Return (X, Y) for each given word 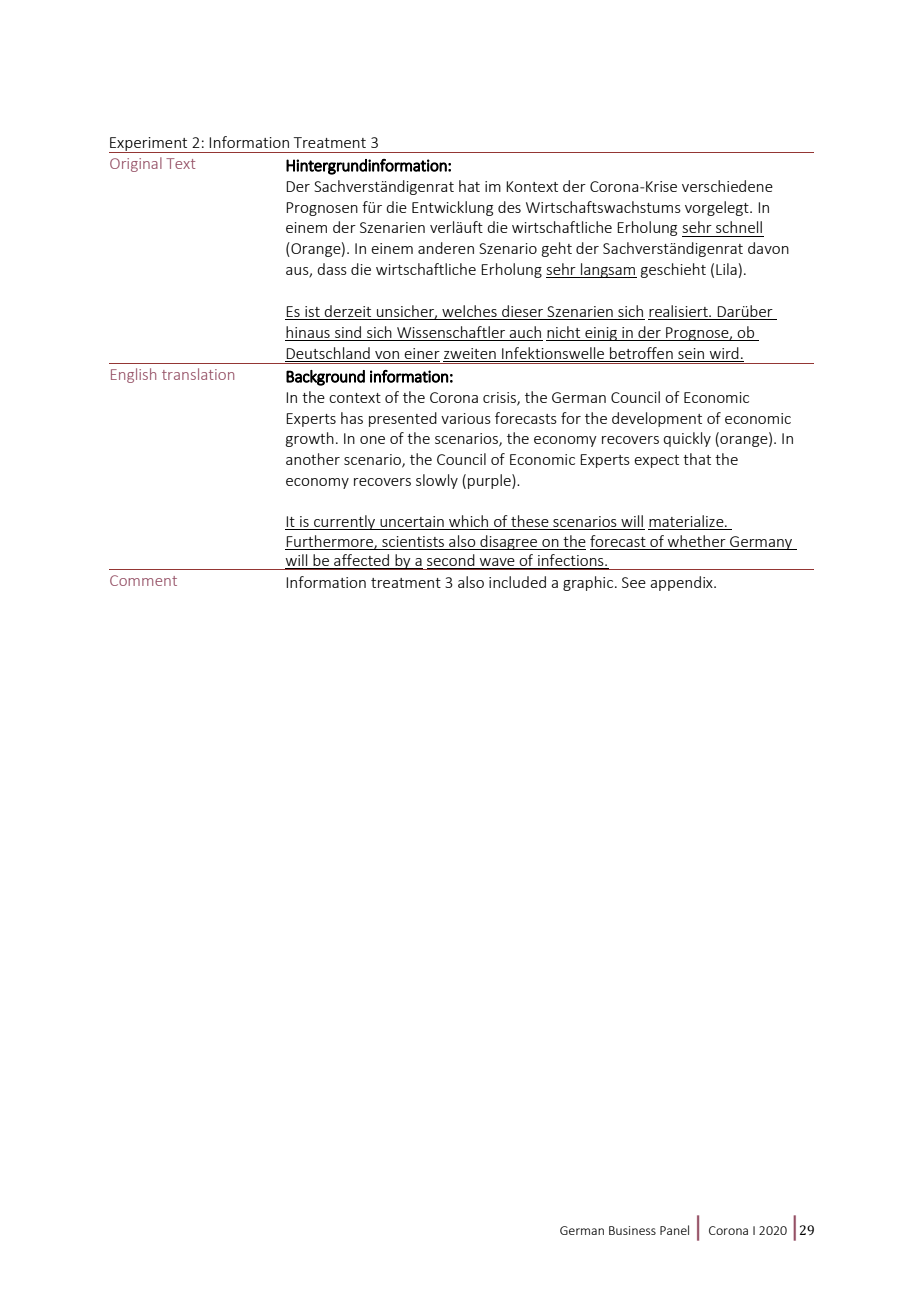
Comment (143, 580)
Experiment (149, 145)
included (517, 582)
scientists (413, 541)
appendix (682, 583)
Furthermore (330, 542)
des (509, 207)
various (466, 418)
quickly (687, 439)
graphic (589, 583)
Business (632, 1230)
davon (768, 248)
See (634, 582)
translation (198, 374)
